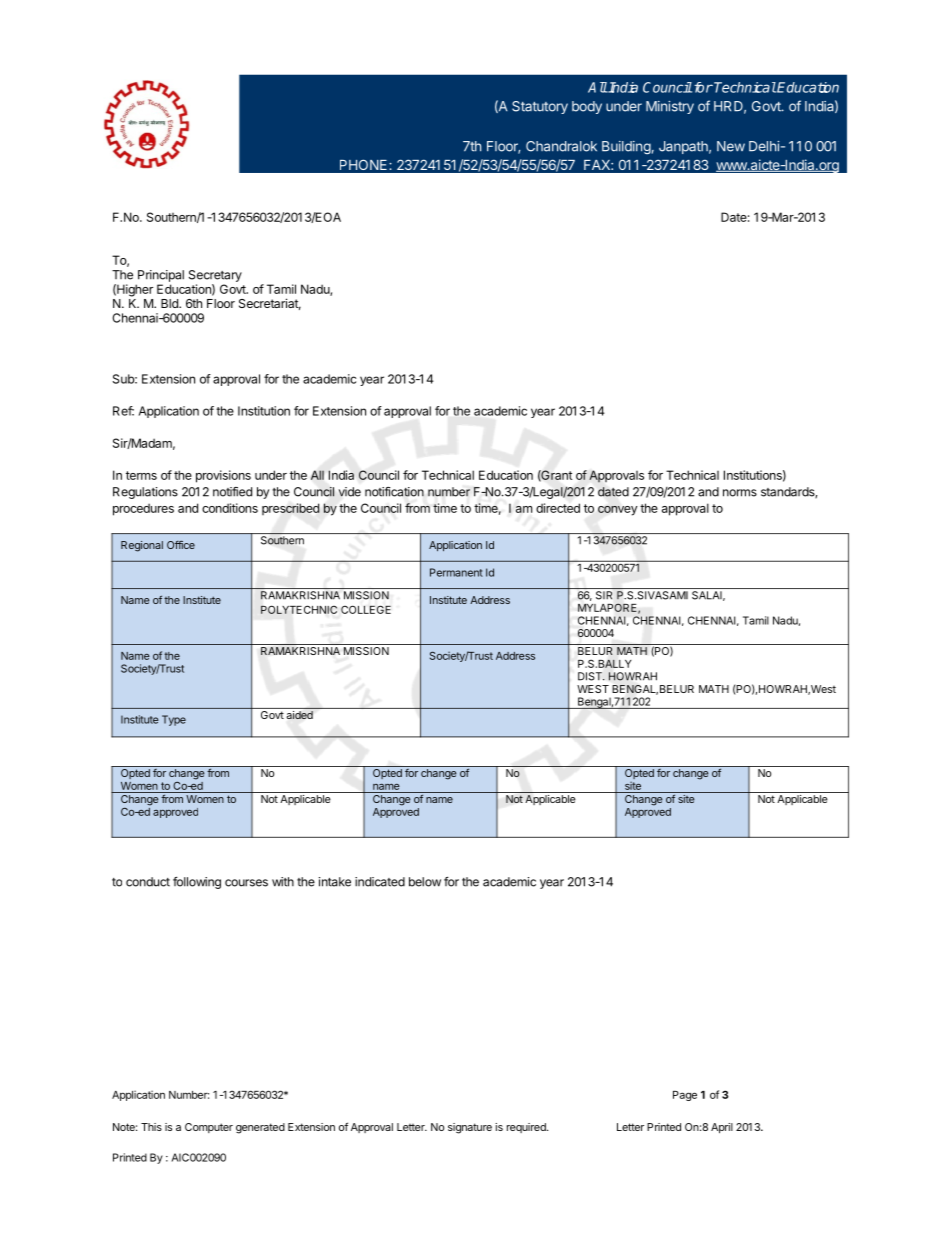  I want to click on Statutory, so click(540, 107).
